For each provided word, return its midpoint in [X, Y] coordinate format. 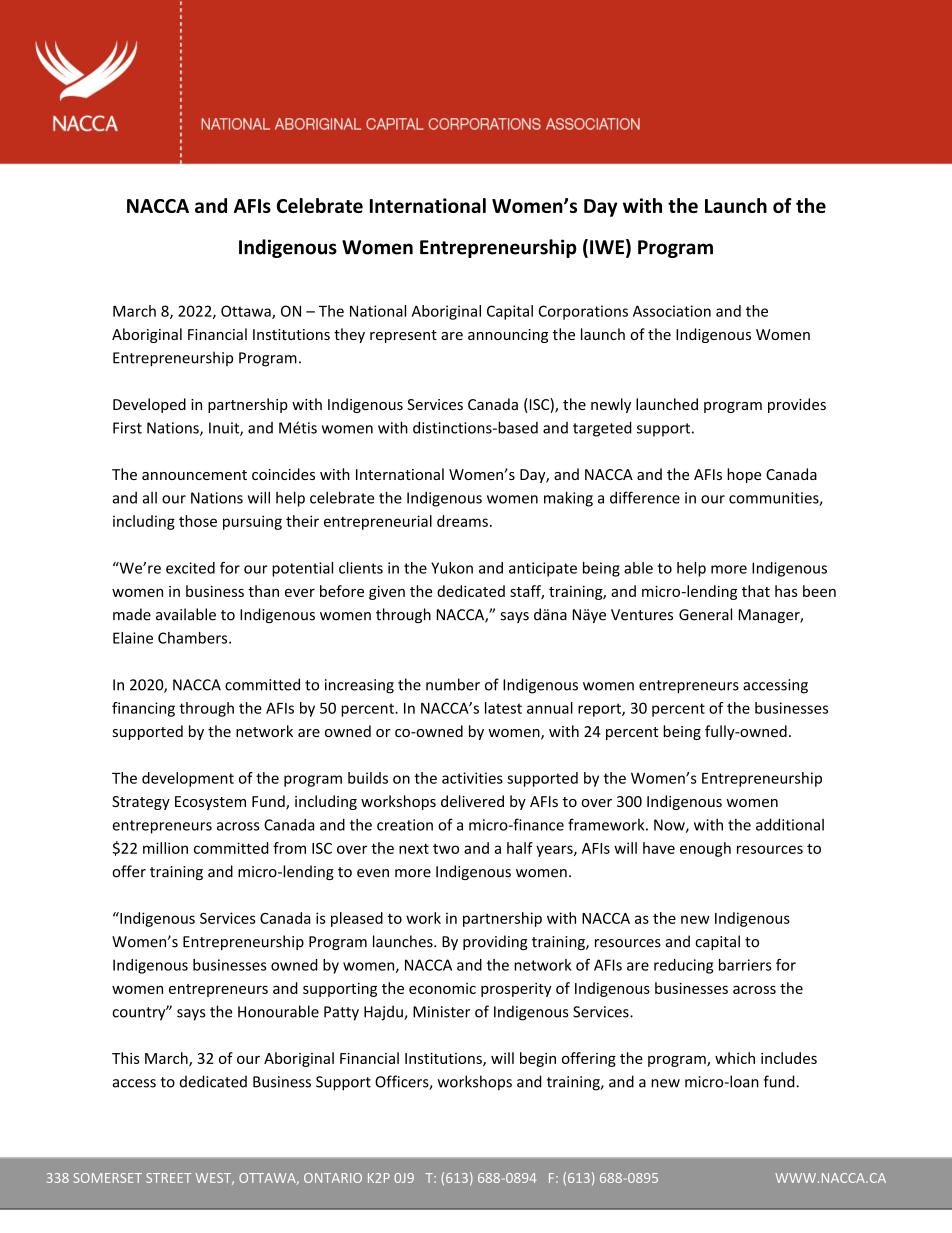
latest [503, 708]
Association [672, 311]
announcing [508, 336]
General [705, 614]
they [349, 335]
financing [143, 709]
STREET [168, 1178]
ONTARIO [333, 1178]
